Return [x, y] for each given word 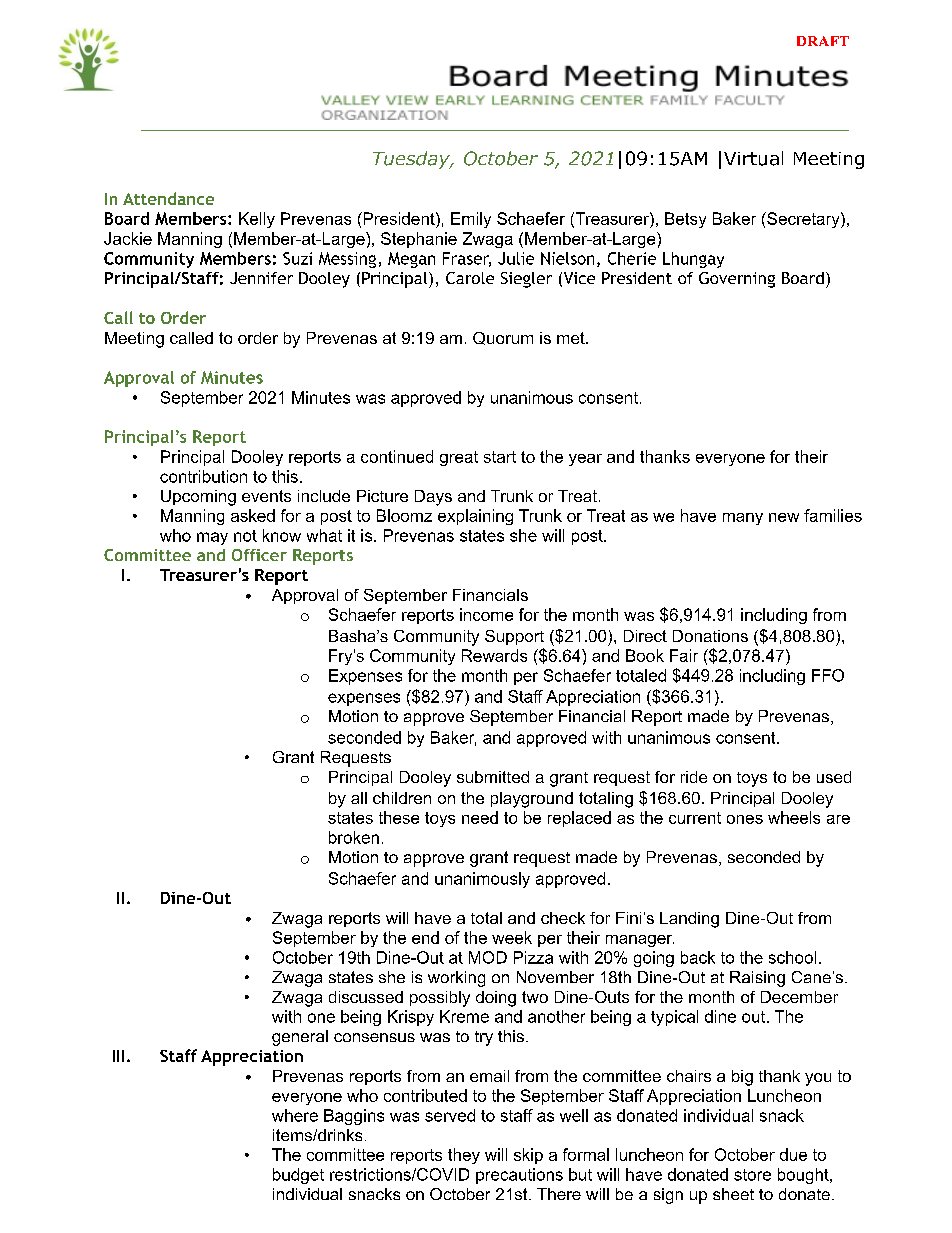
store [752, 1175]
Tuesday [412, 160]
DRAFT [823, 41]
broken [354, 837]
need [480, 817]
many [743, 519]
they [464, 1156]
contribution [203, 476]
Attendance [168, 198]
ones [745, 819]
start [500, 457]
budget [298, 1176]
